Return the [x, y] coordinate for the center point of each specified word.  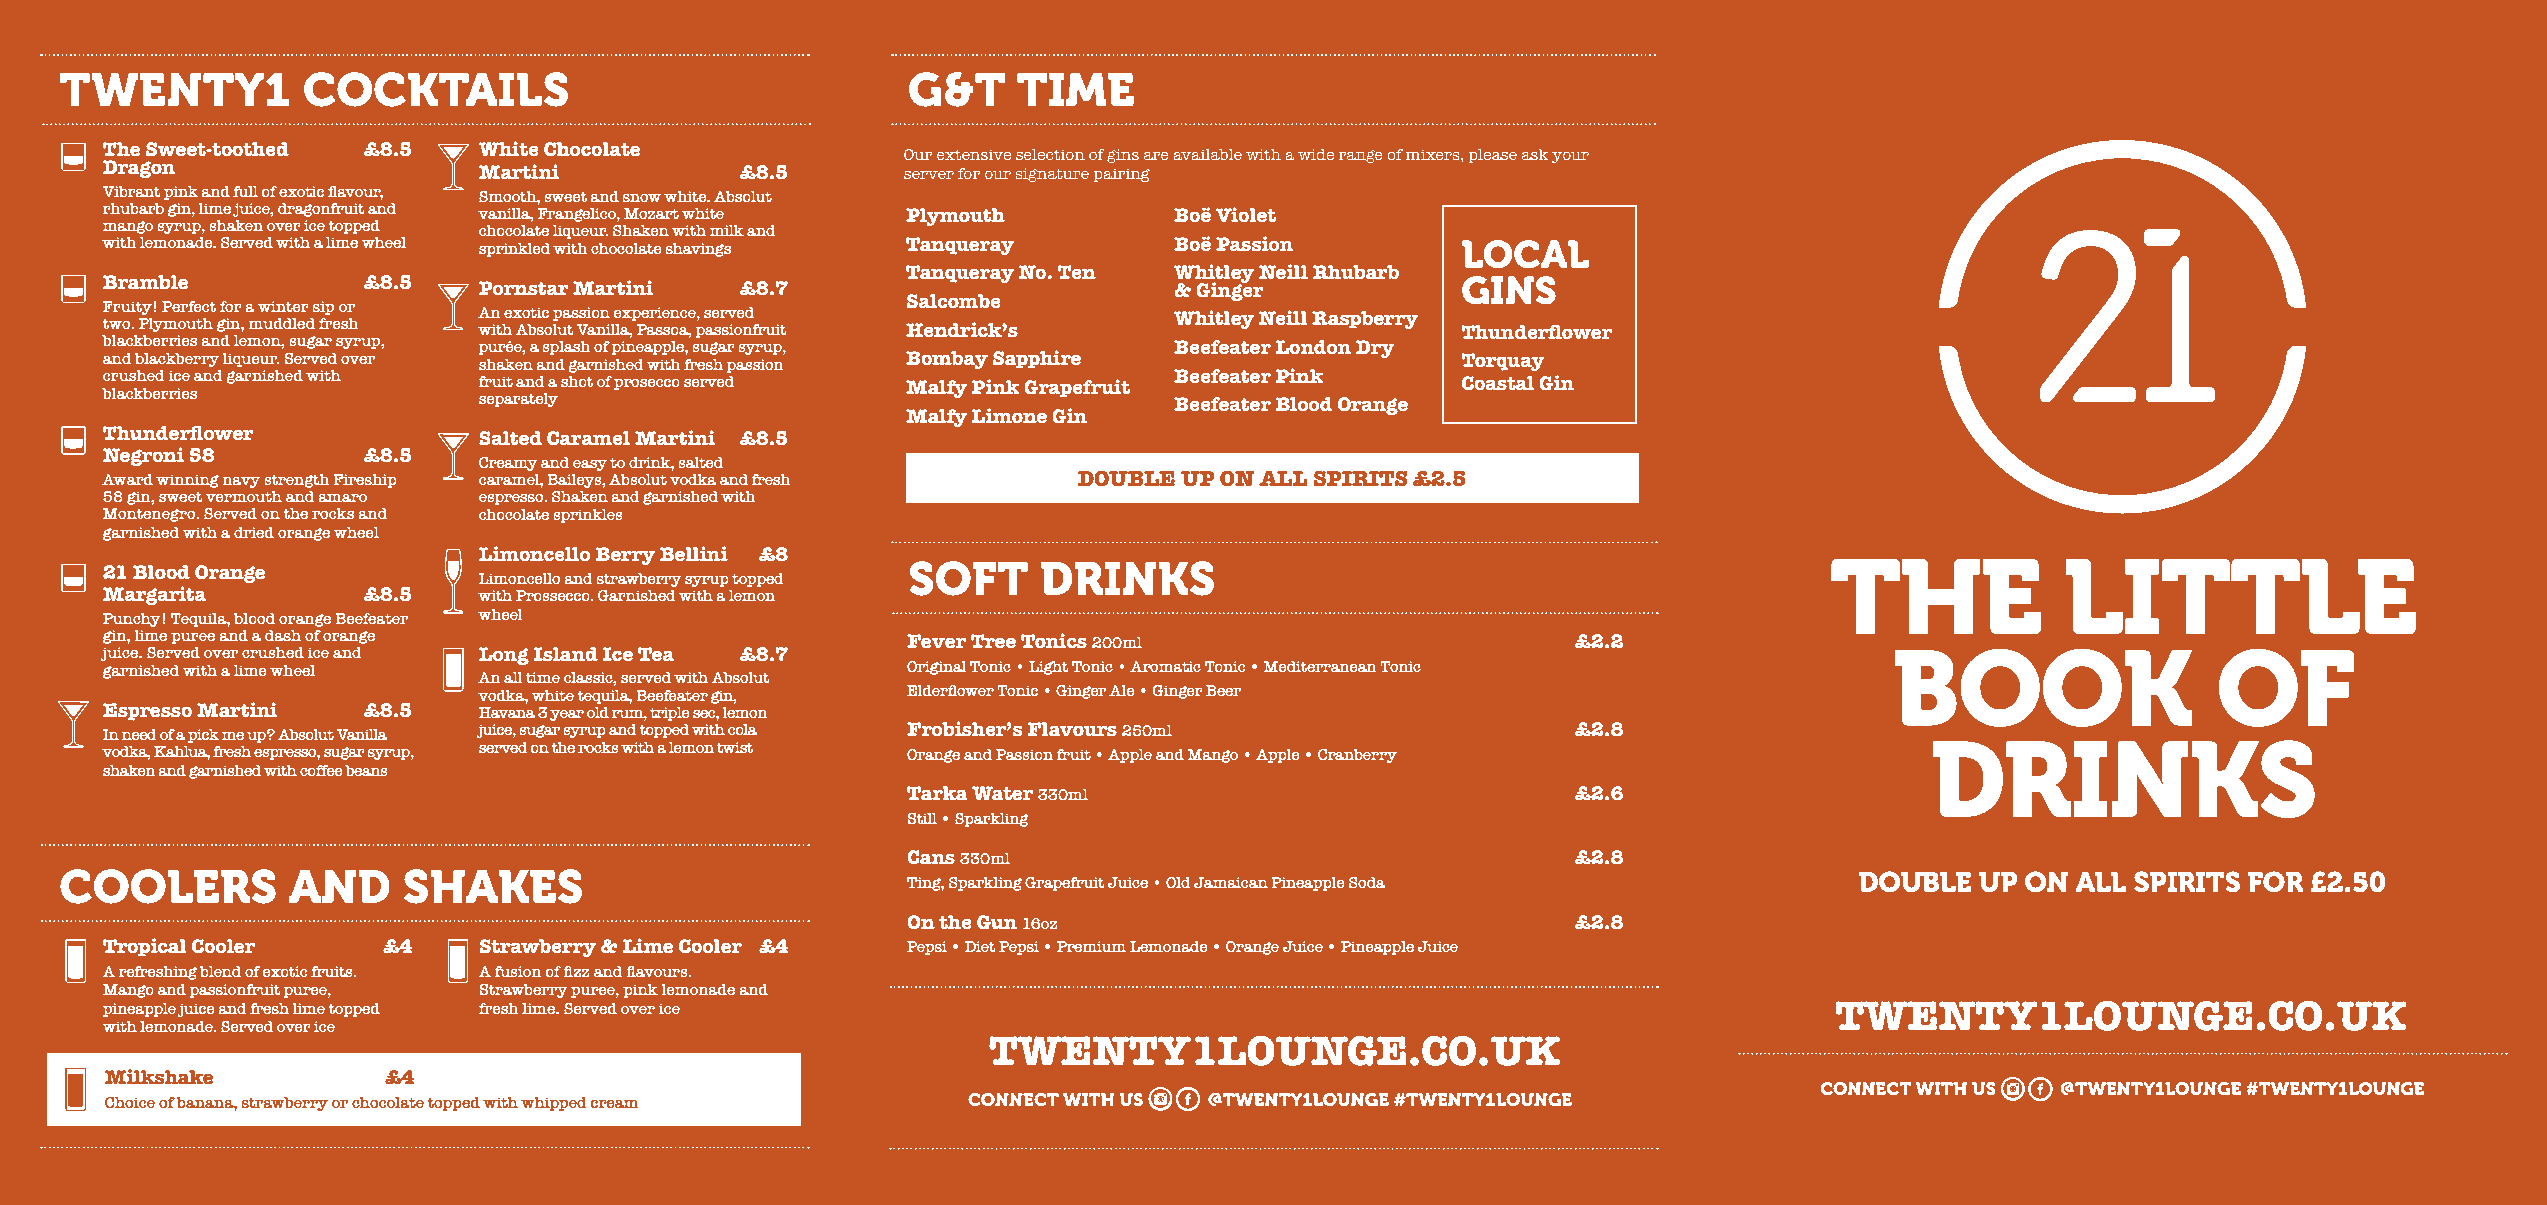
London [1313, 347]
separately [518, 400]
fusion [518, 971]
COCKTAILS [436, 89]
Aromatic [1165, 666]
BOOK [2044, 688]
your [1570, 157]
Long [504, 656]
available [1207, 154]
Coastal [1498, 383]
